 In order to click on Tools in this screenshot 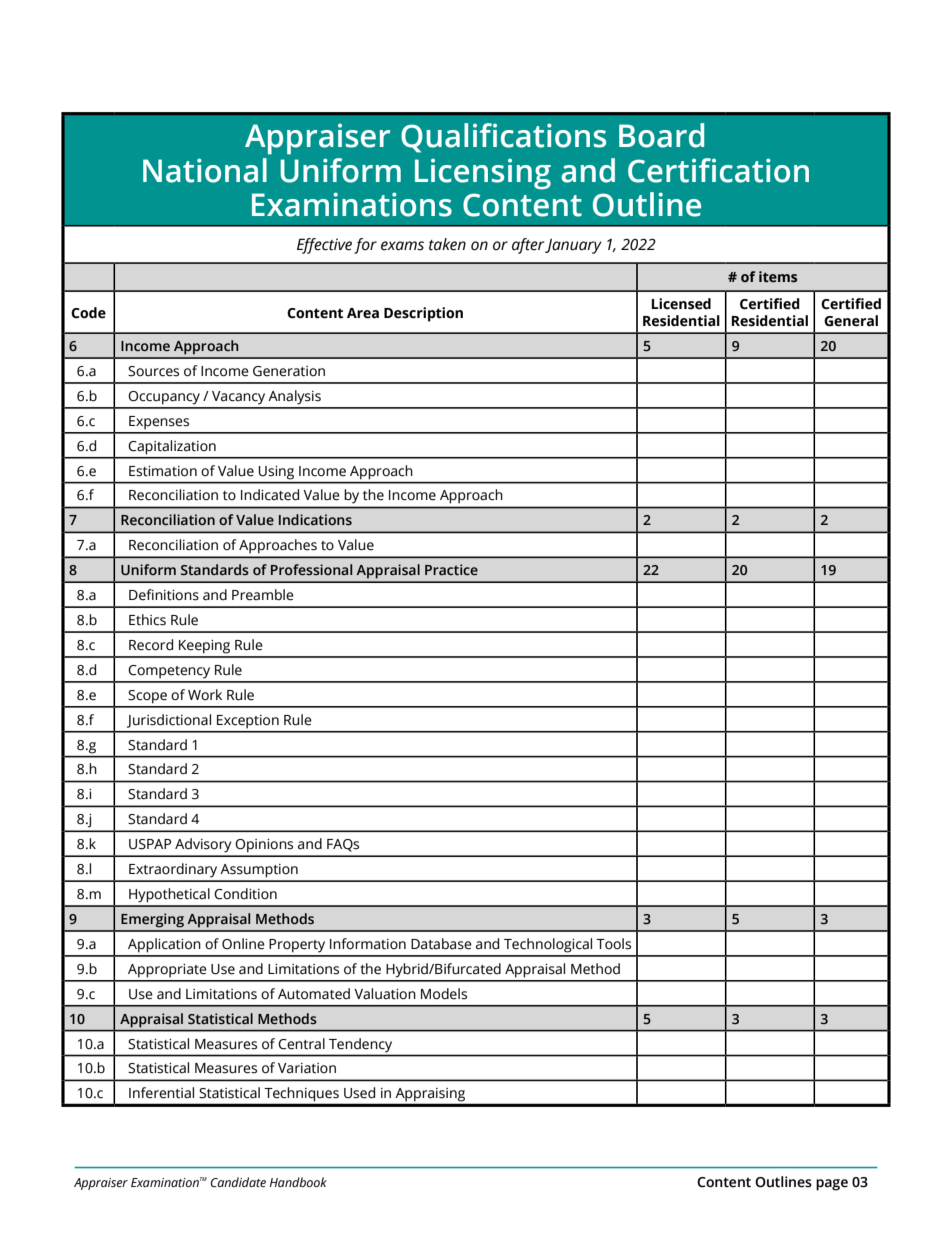, I will do `click(613, 944)`.
